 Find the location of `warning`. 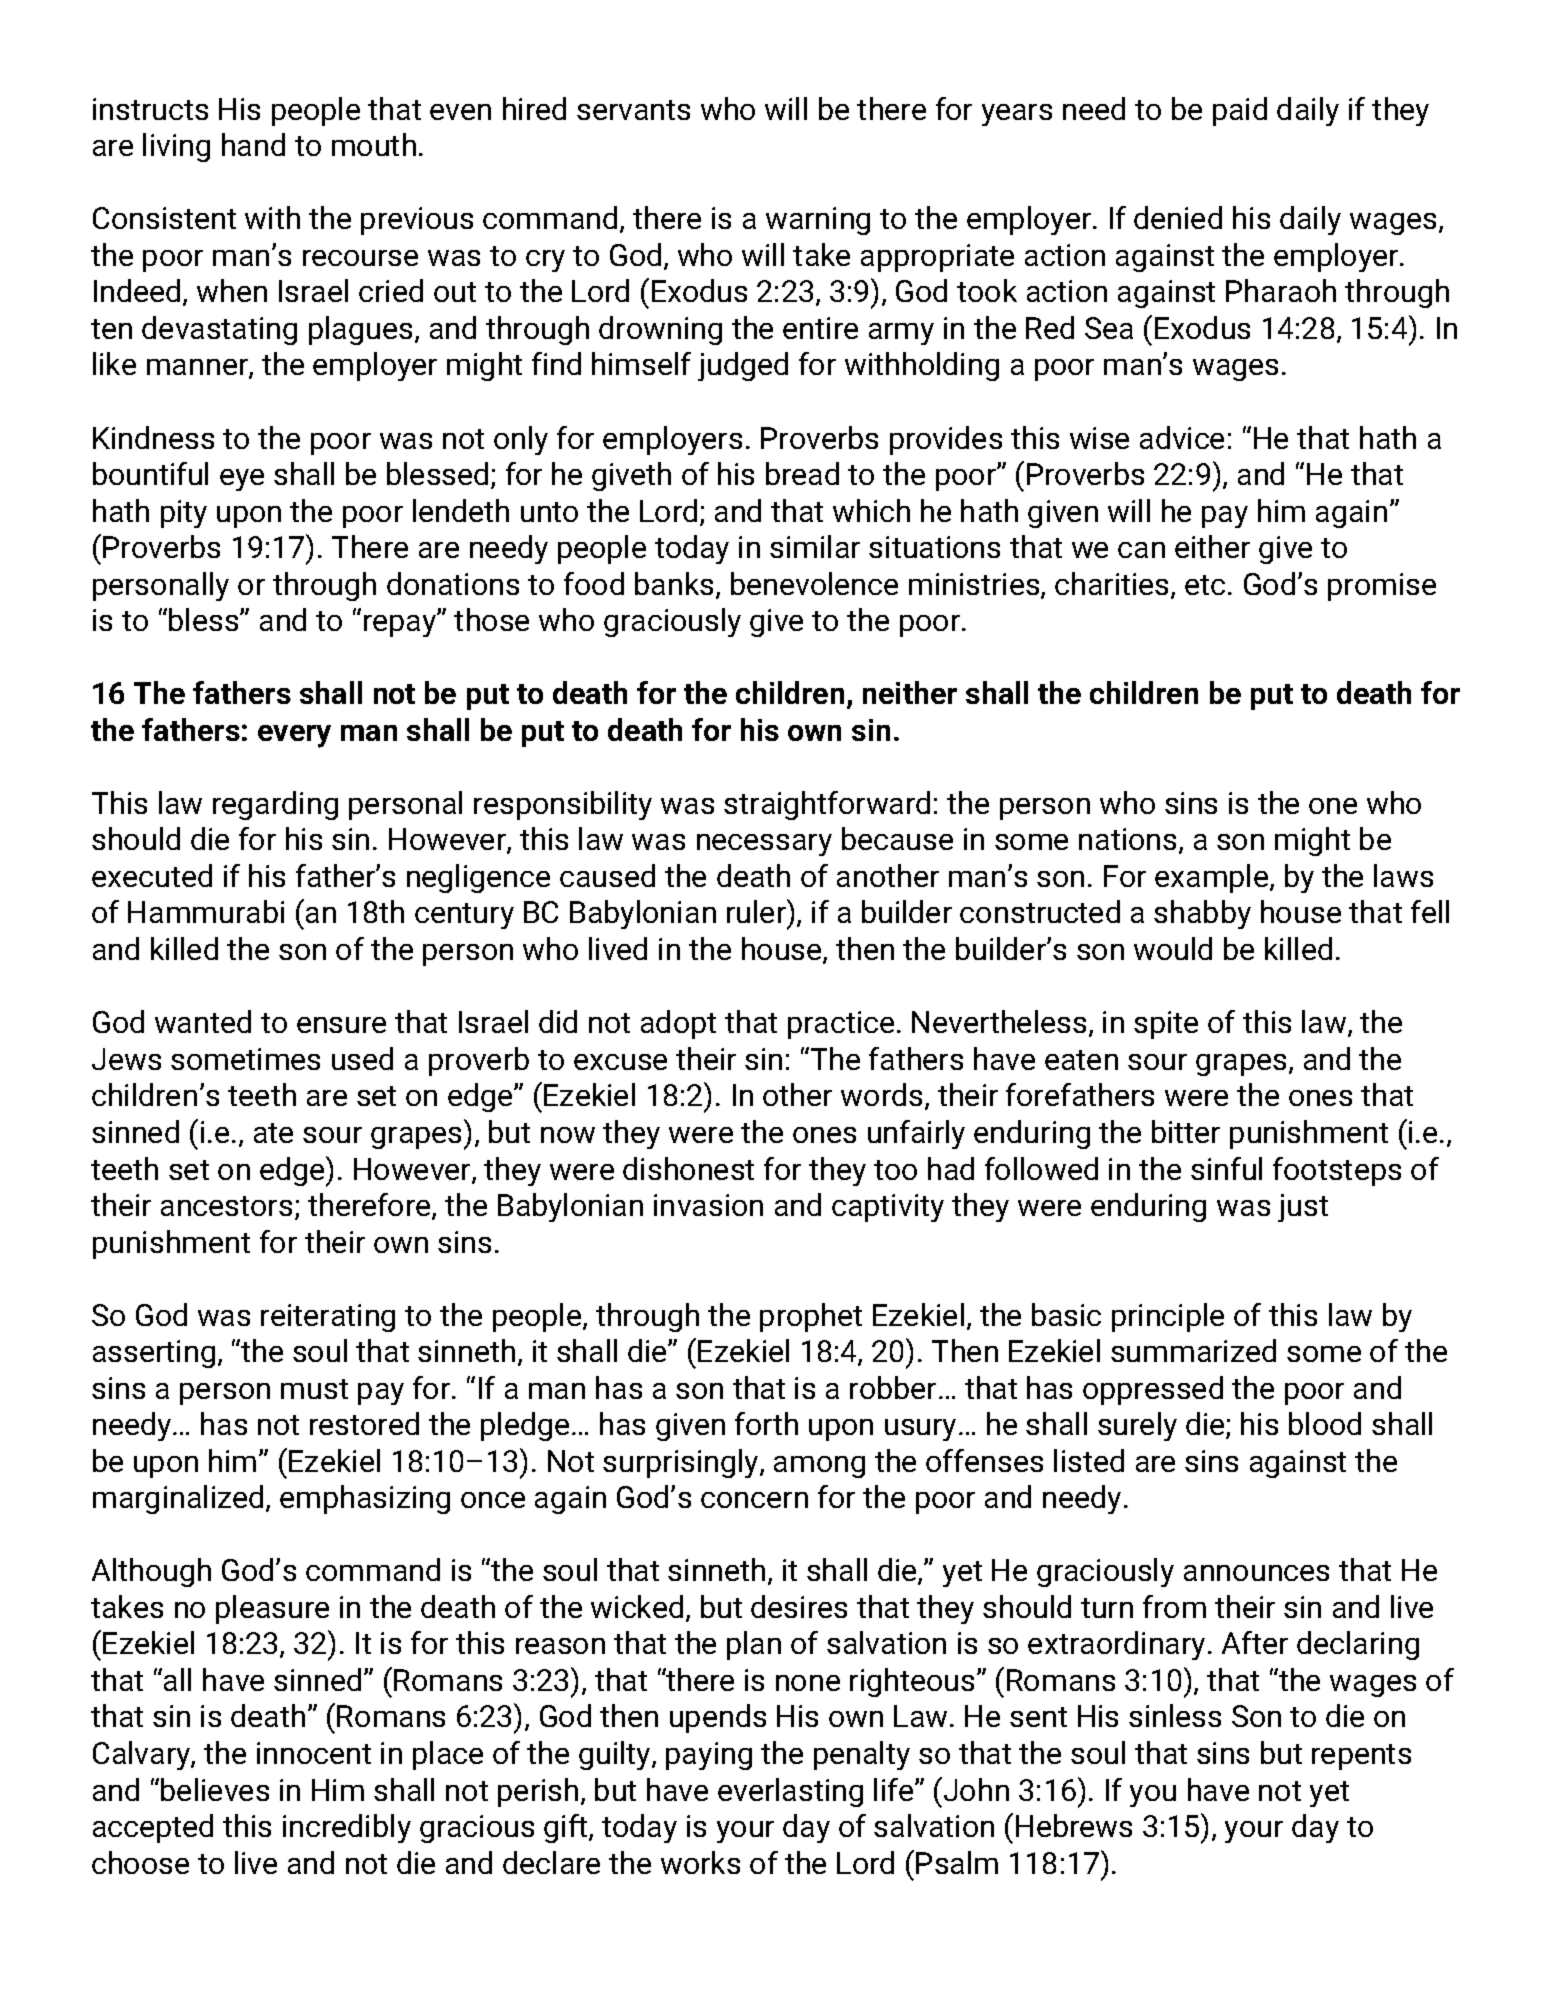

warning is located at coordinates (818, 221).
